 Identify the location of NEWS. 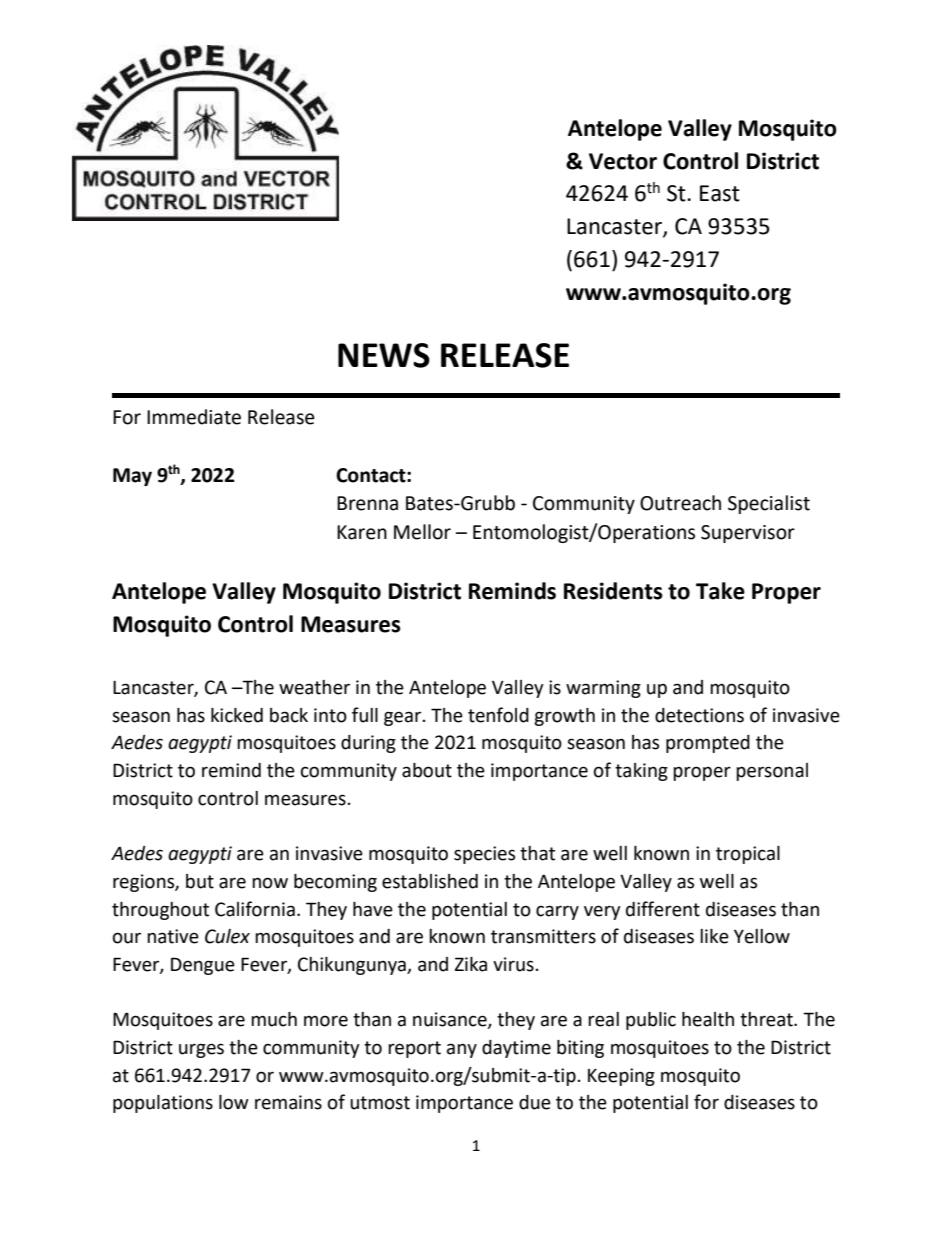
(384, 355).
